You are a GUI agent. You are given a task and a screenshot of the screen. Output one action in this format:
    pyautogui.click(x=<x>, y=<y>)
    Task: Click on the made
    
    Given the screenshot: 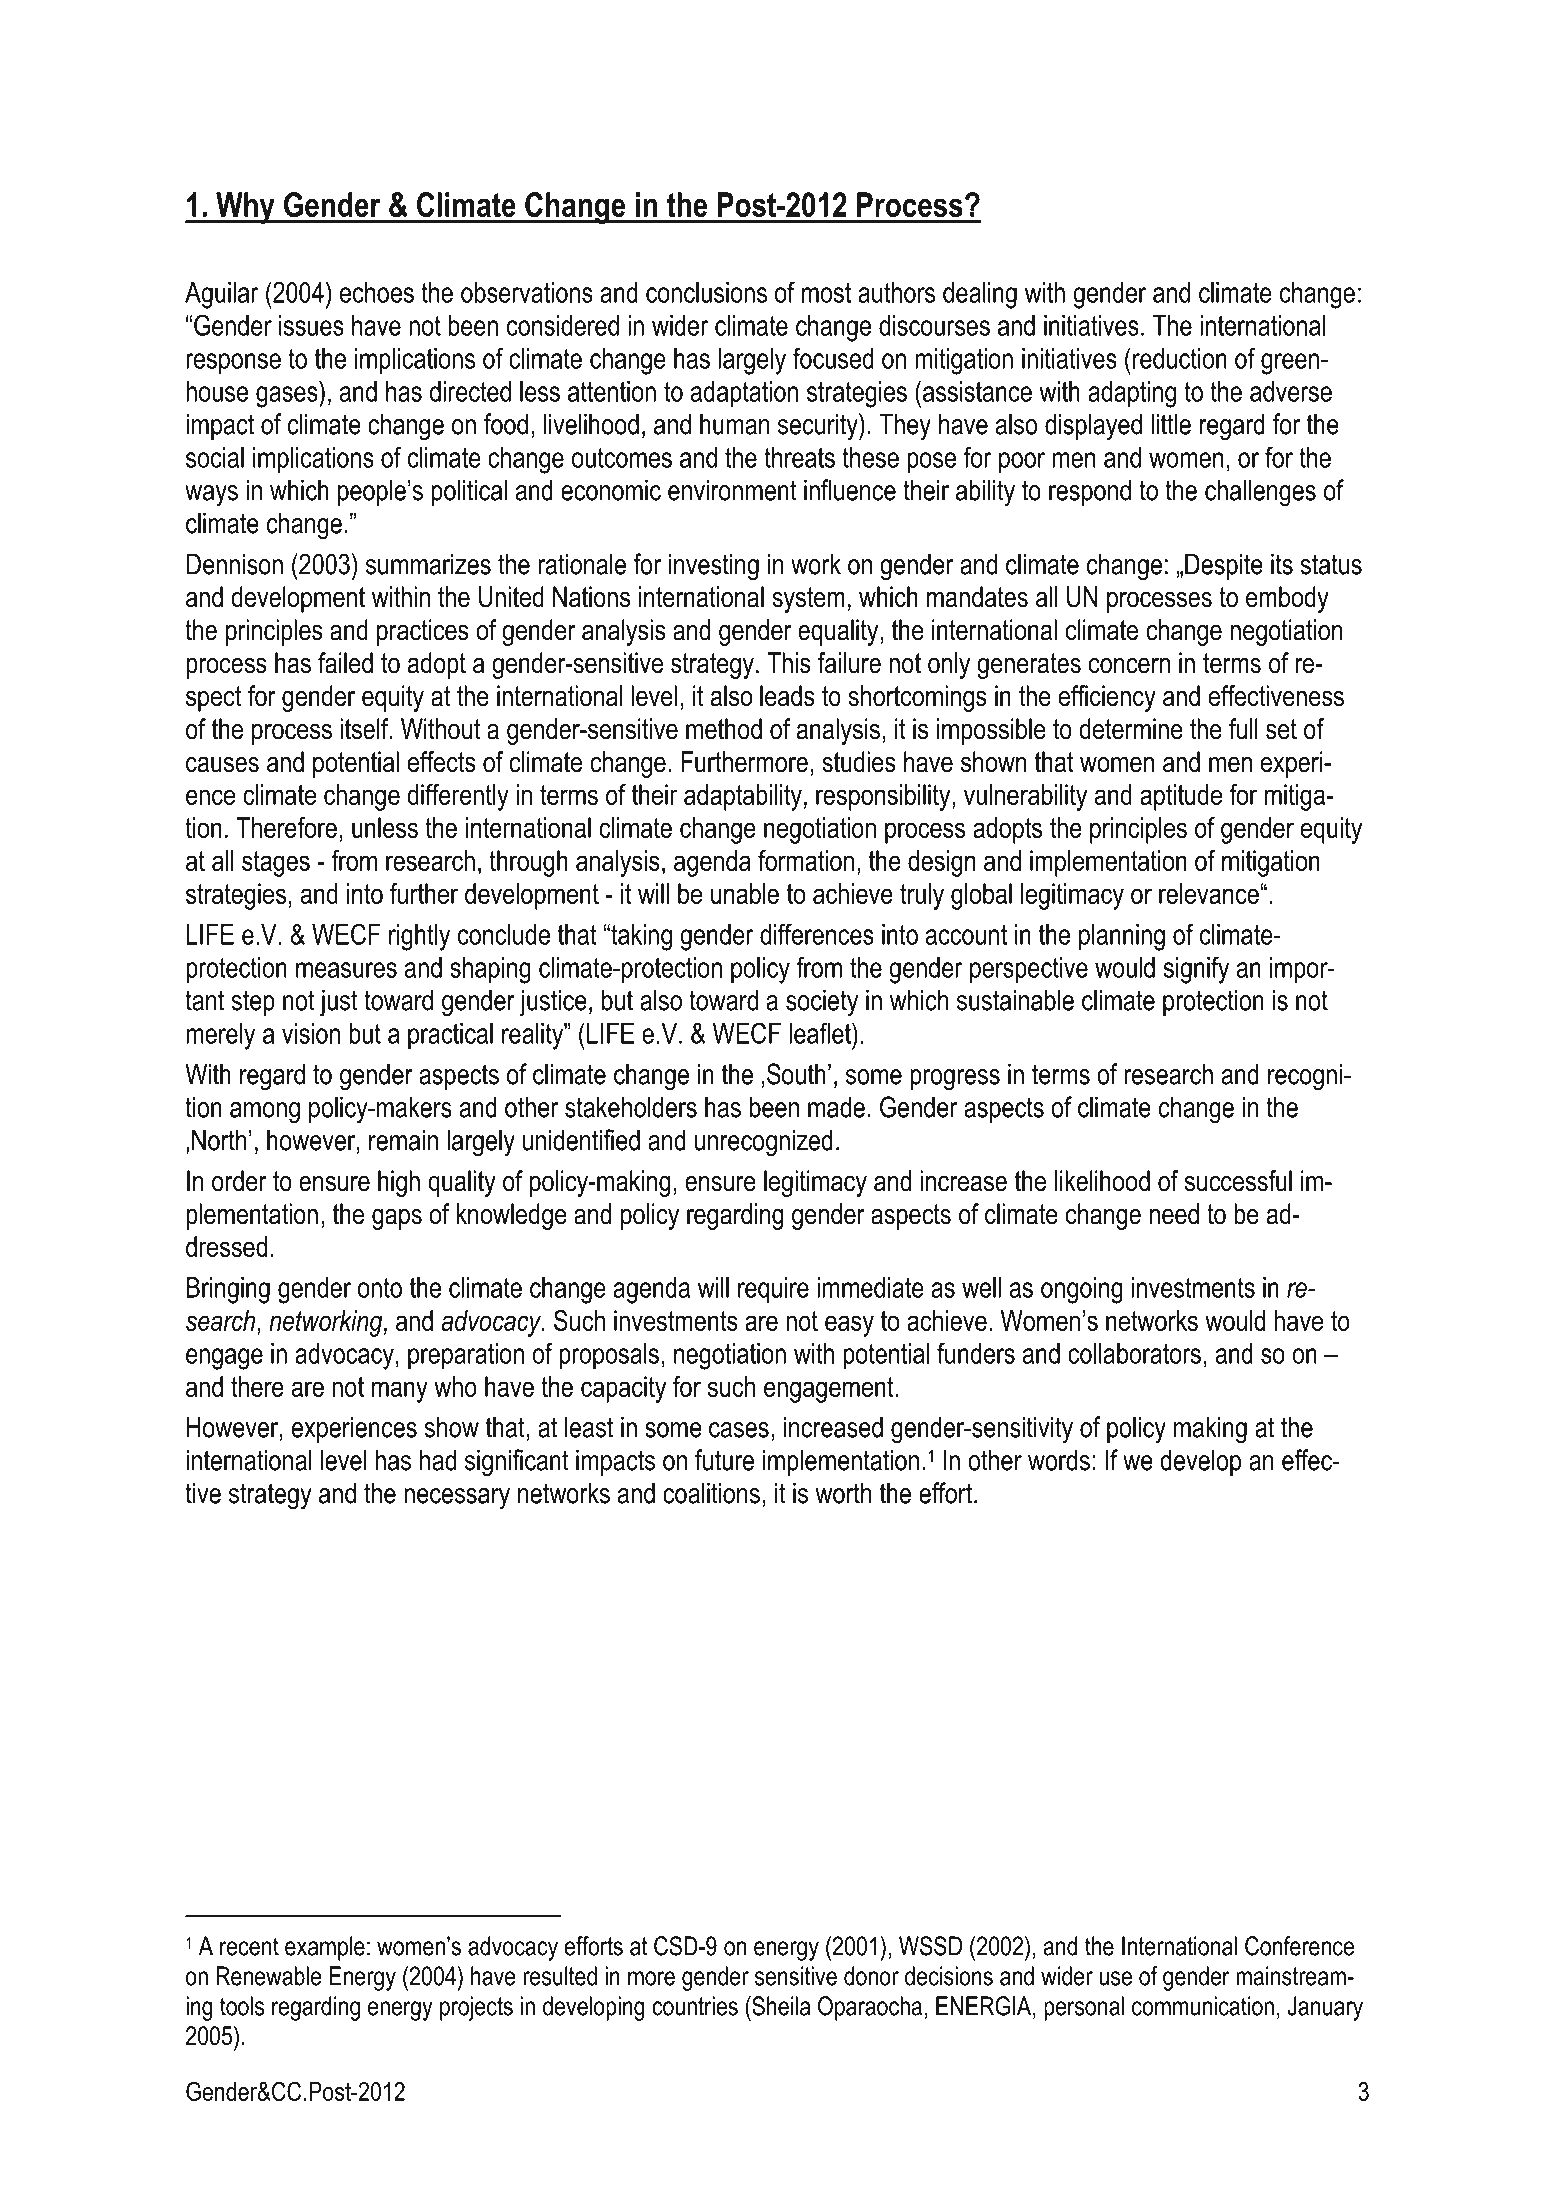 What is the action you would take?
    pyautogui.click(x=836, y=1107)
